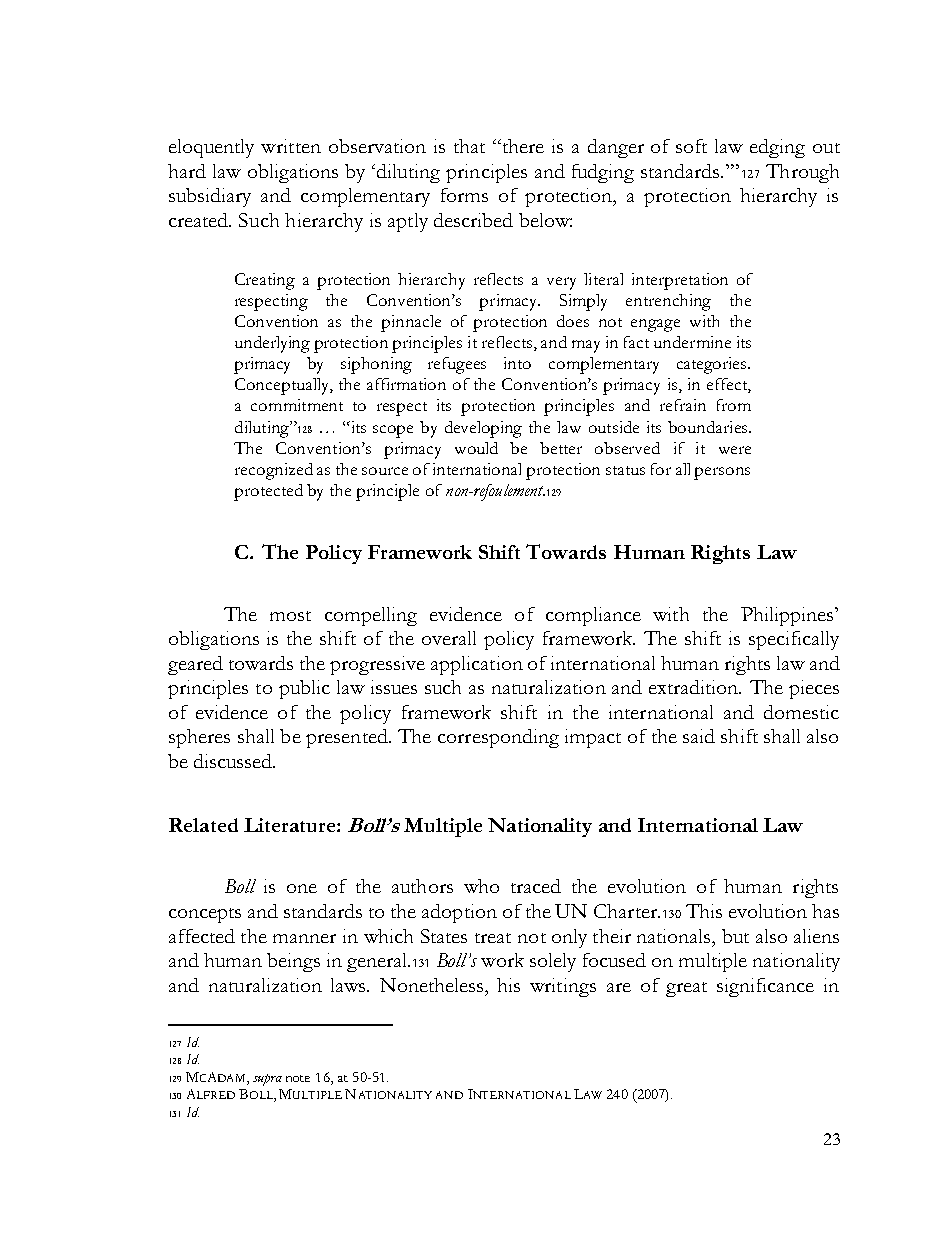 The height and width of the screenshot is (1233, 952). What do you see at coordinates (291, 146) in the screenshot?
I see `written` at bounding box center [291, 146].
